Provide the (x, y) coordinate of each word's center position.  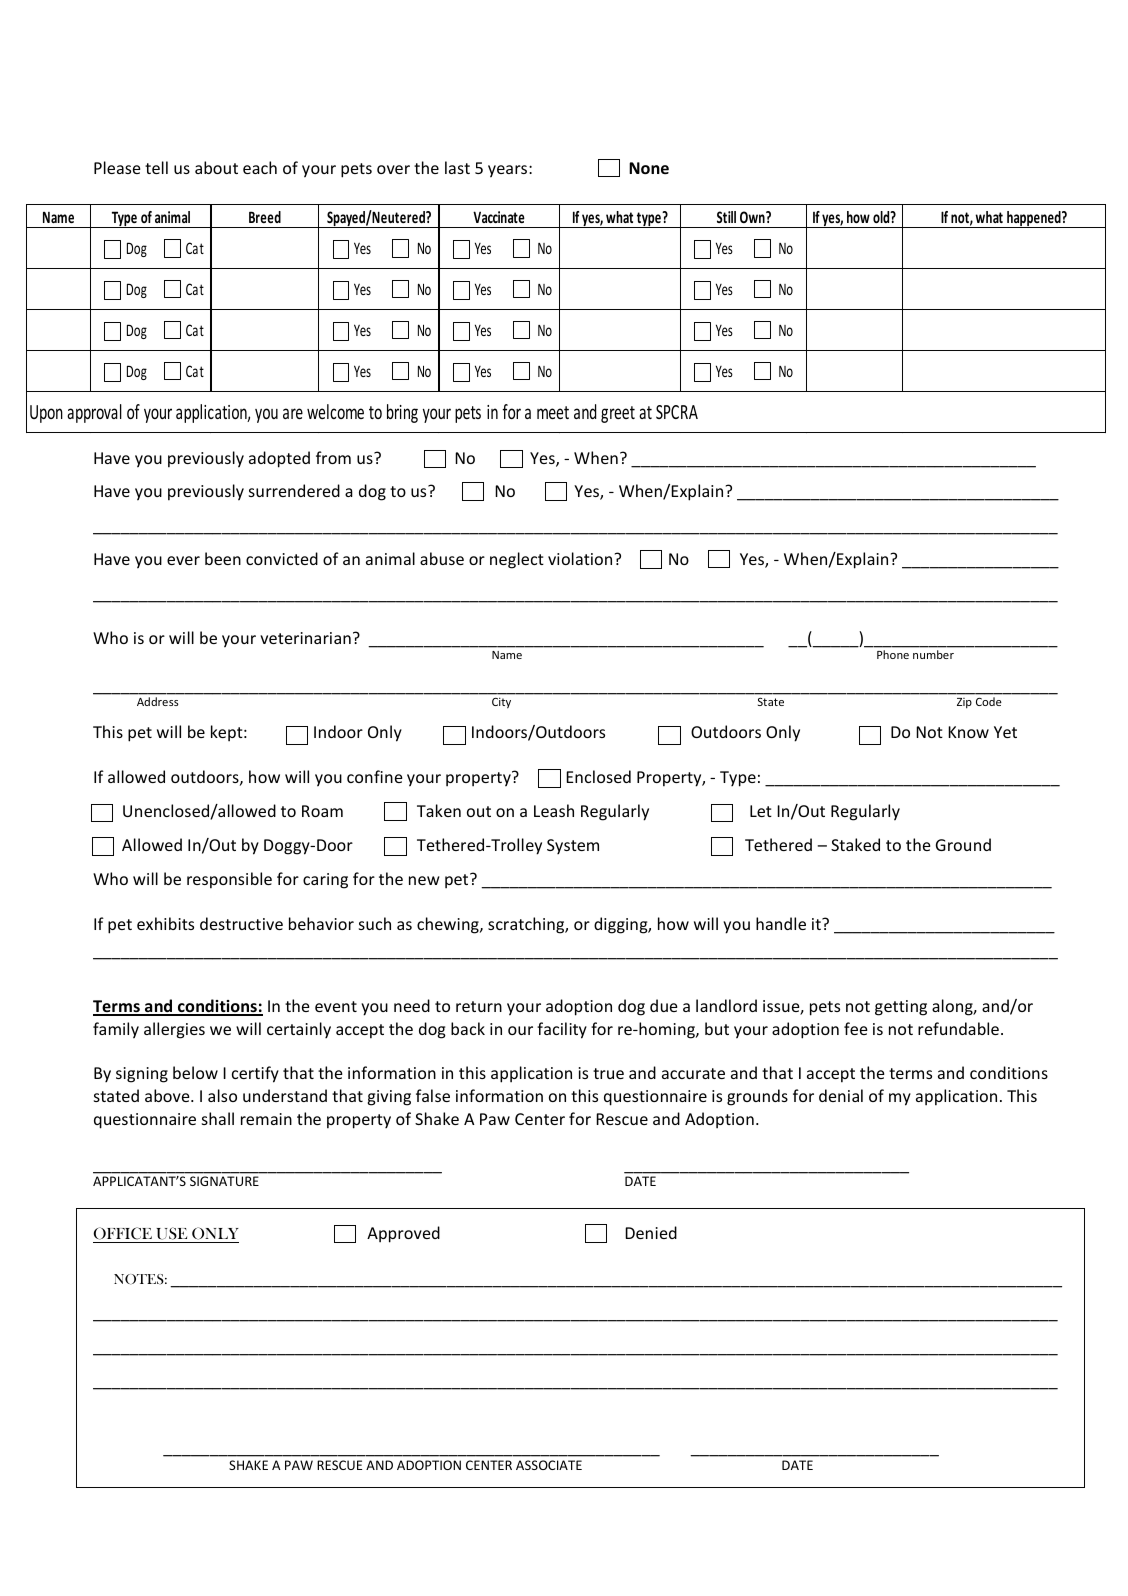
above (168, 1095)
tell (156, 167)
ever (183, 560)
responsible (229, 880)
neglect (517, 560)
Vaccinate (499, 217)
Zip (964, 703)
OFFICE (123, 1235)
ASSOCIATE (549, 1465)
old (882, 217)
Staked (855, 844)
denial (841, 1095)
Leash (554, 810)
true (608, 1073)
